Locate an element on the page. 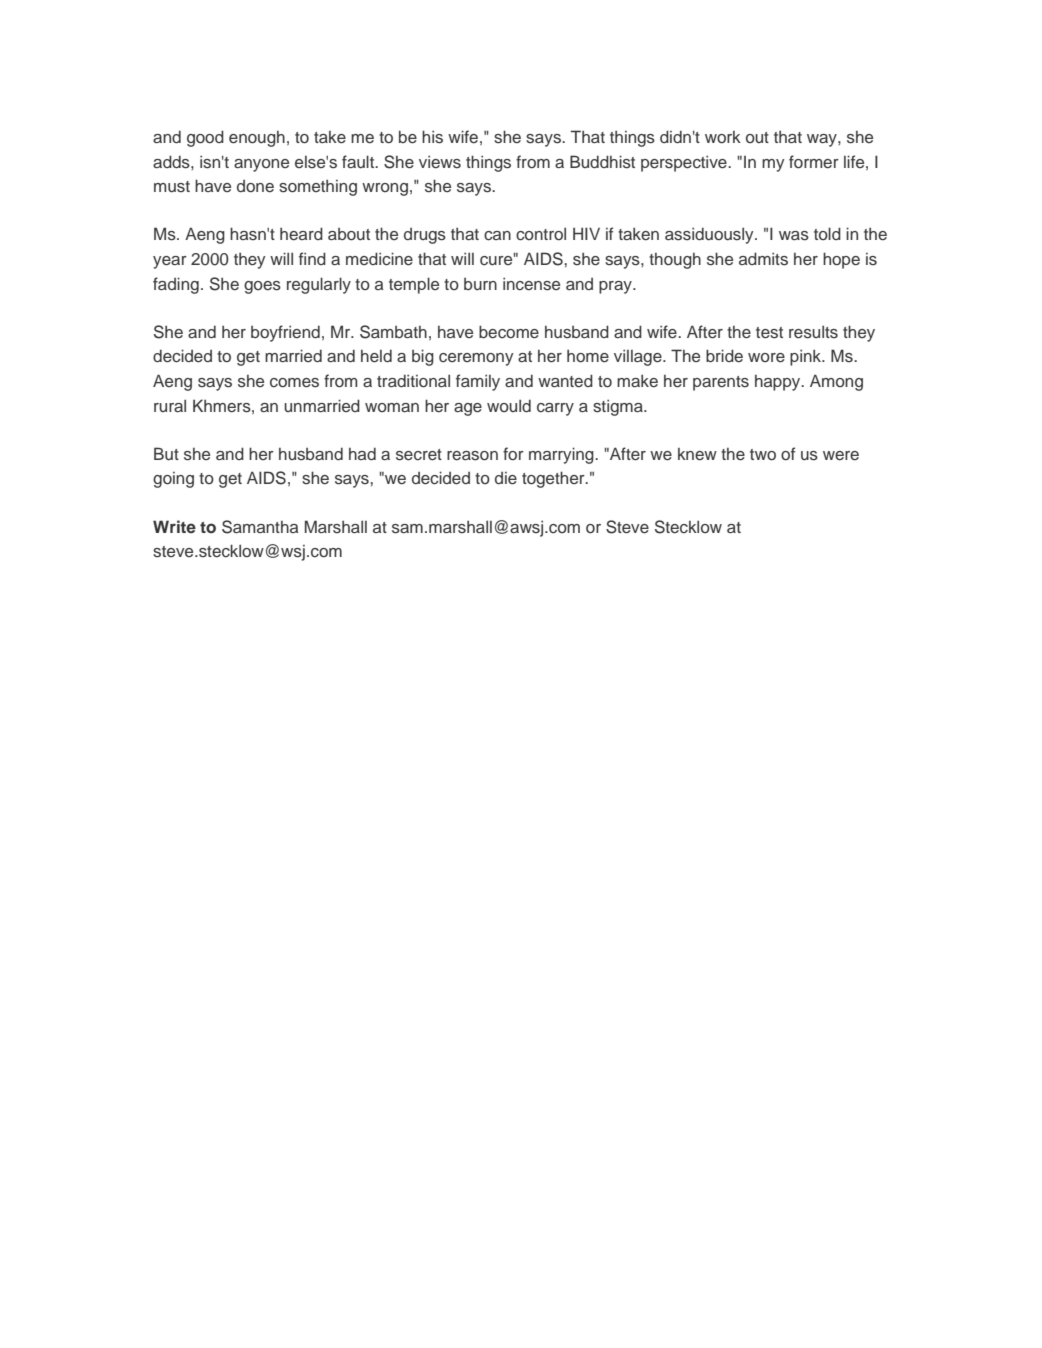 The image size is (1042, 1348). enough is located at coordinates (257, 139).
